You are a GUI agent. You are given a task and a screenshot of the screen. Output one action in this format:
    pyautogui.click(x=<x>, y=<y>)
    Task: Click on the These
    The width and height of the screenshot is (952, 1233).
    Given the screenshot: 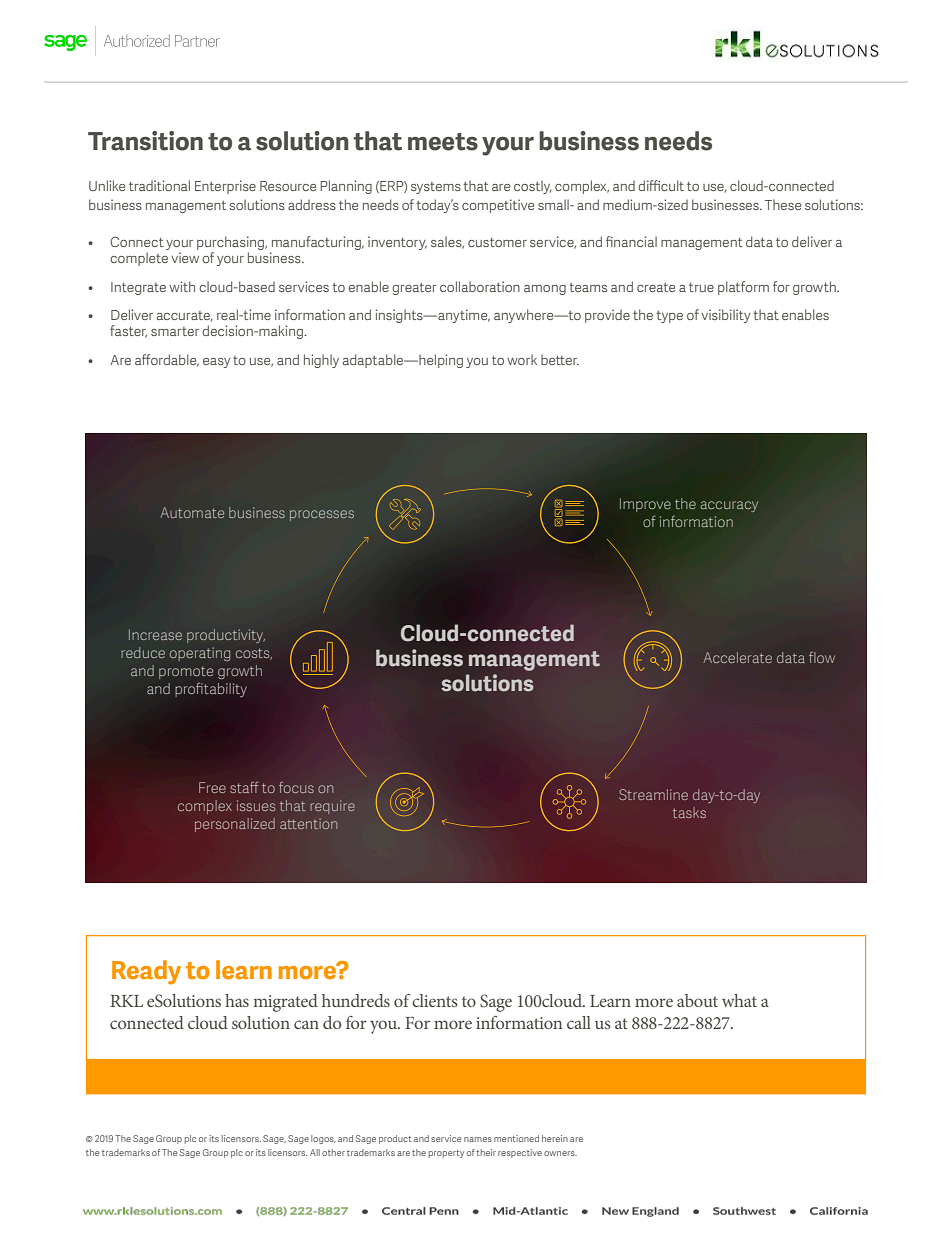 What is the action you would take?
    pyautogui.click(x=783, y=204)
